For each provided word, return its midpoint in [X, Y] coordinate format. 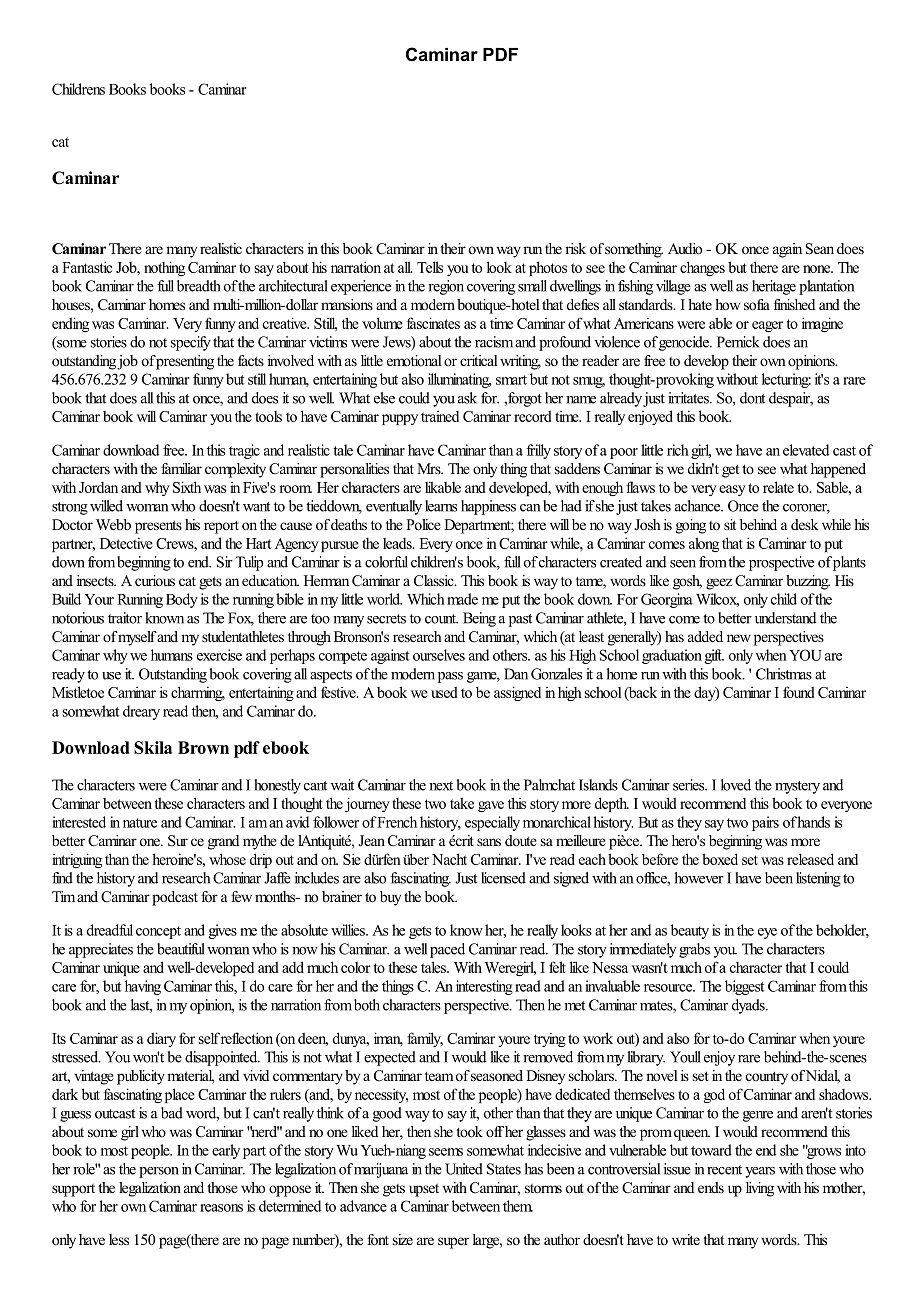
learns [441, 506]
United [464, 1169]
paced [447, 950]
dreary [141, 712]
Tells [430, 267]
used [444, 692]
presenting [184, 362]
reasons [221, 1208]
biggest [745, 987]
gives [223, 931]
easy [732, 490]
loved [736, 785]
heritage [774, 287]
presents [158, 527]
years [760, 1172]
